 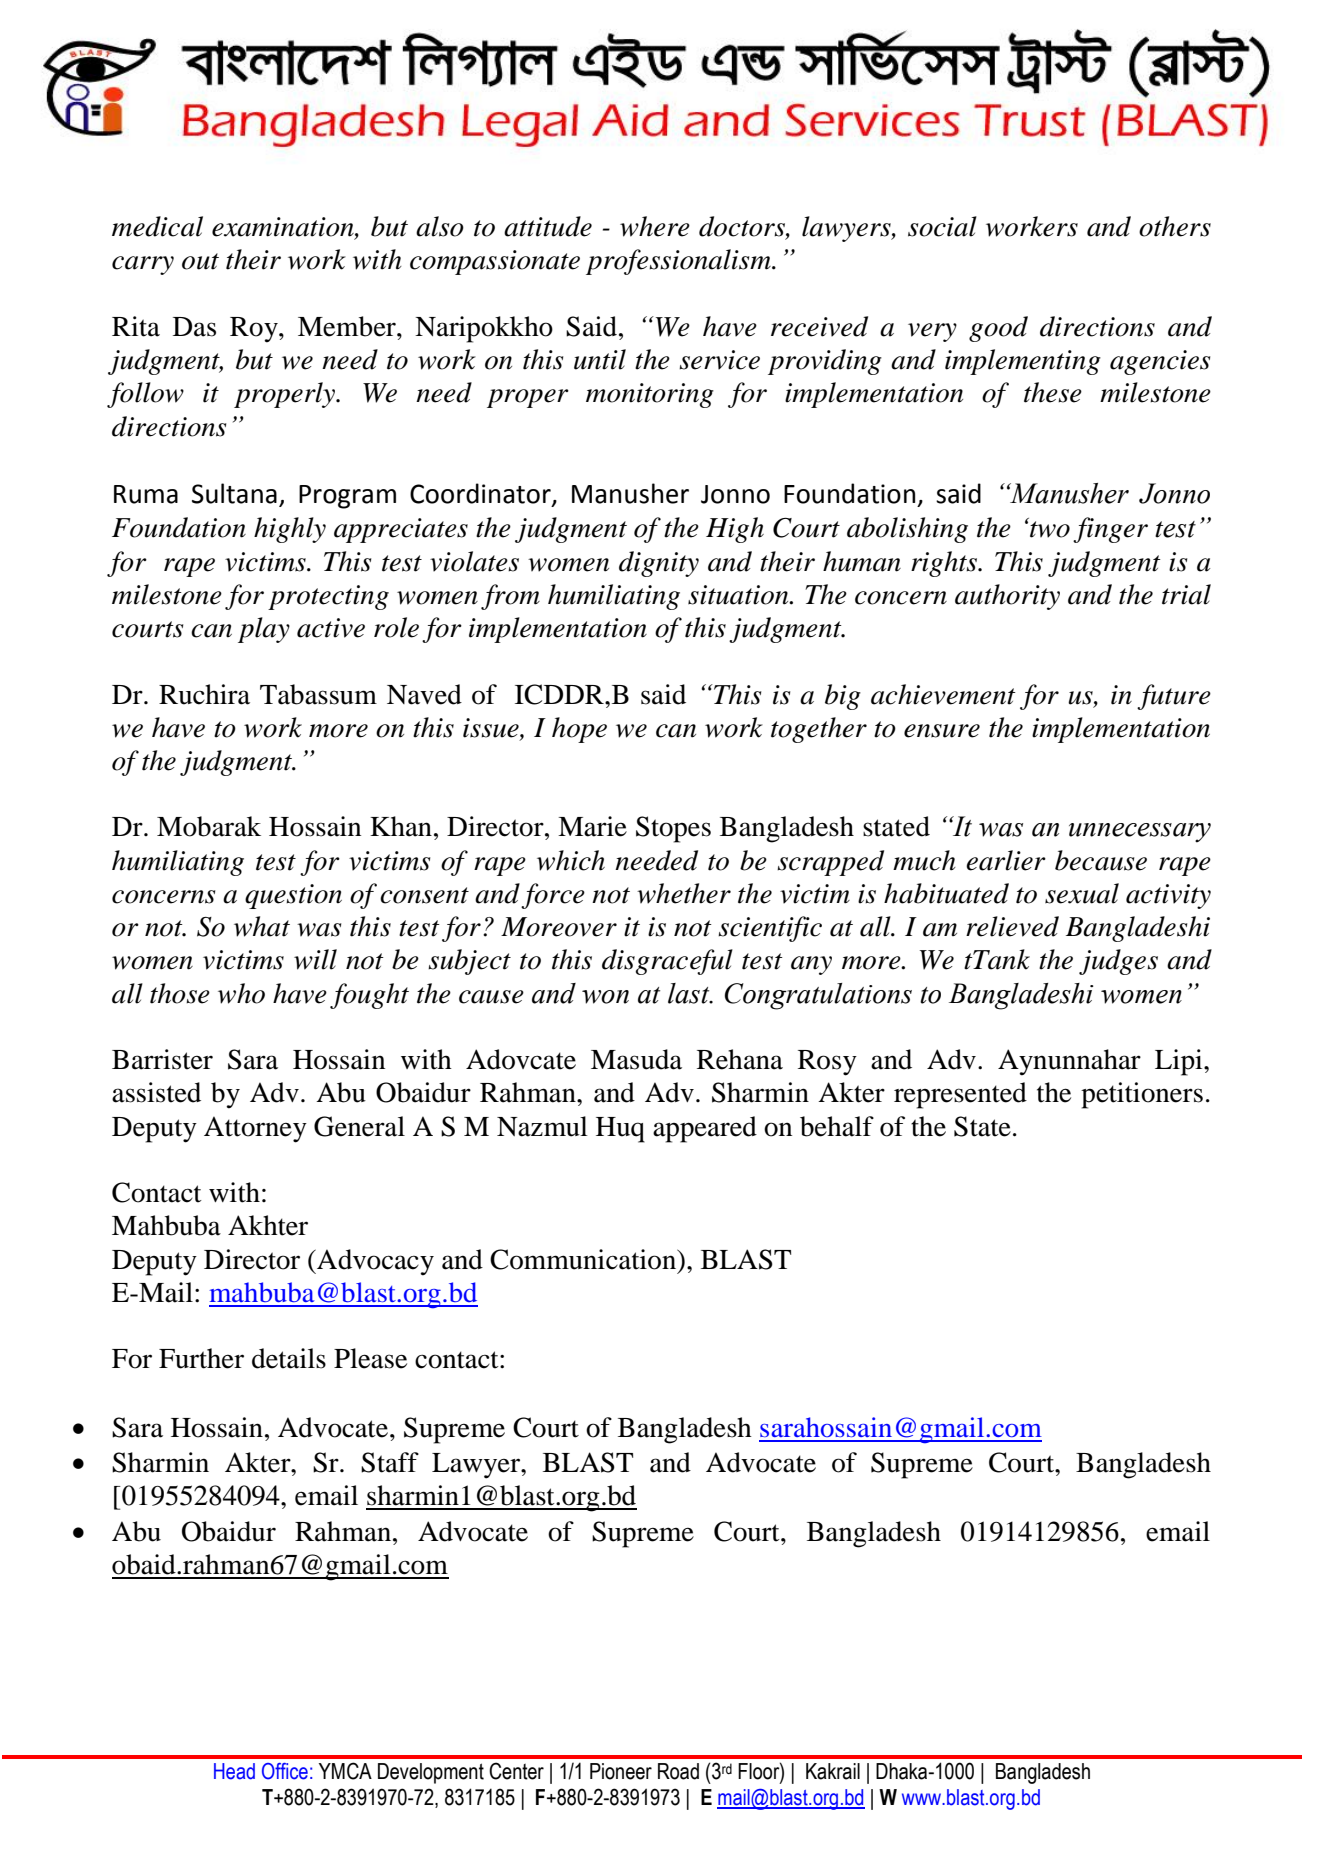 I want to click on Office, so click(x=285, y=1771).
